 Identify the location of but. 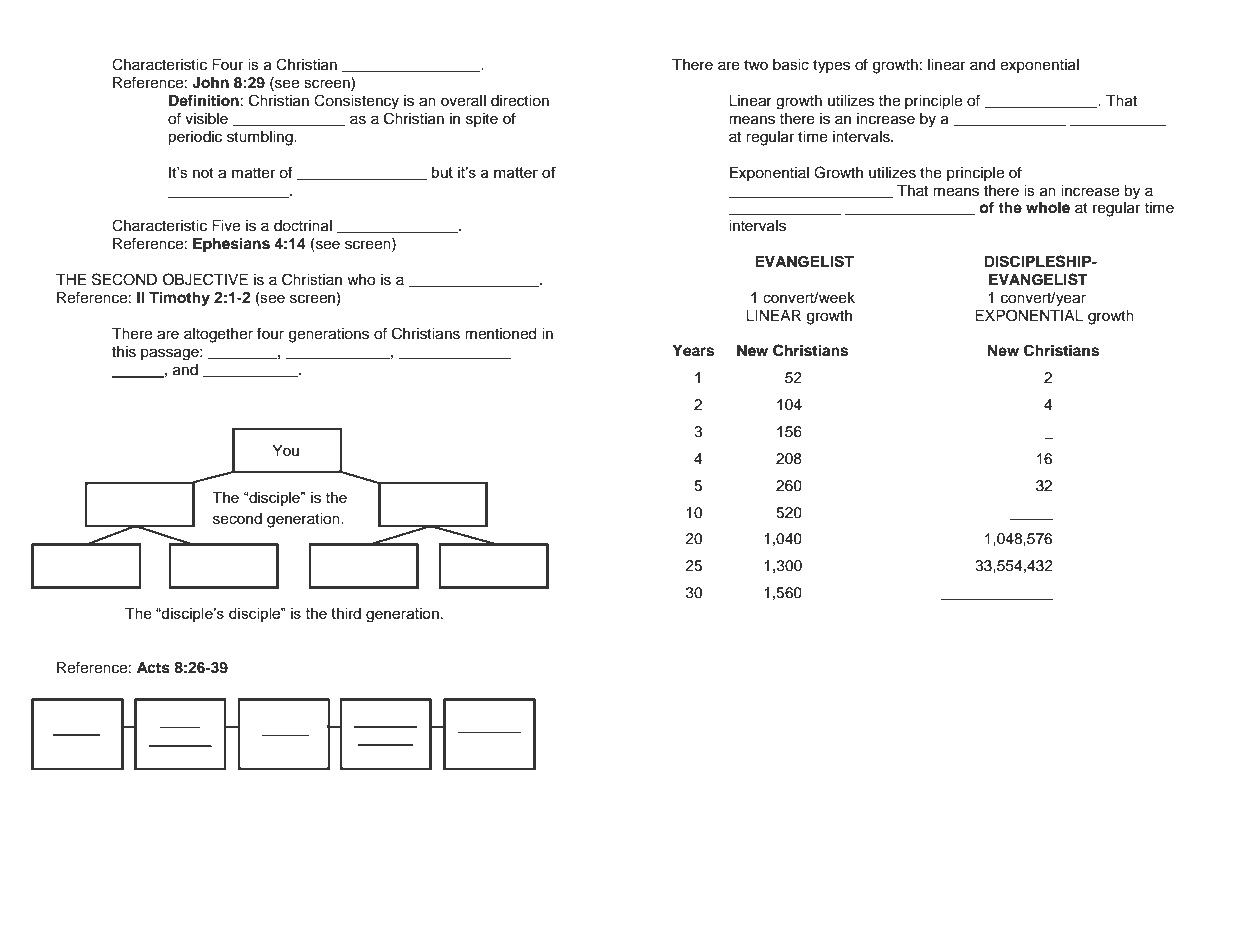
(442, 172).
